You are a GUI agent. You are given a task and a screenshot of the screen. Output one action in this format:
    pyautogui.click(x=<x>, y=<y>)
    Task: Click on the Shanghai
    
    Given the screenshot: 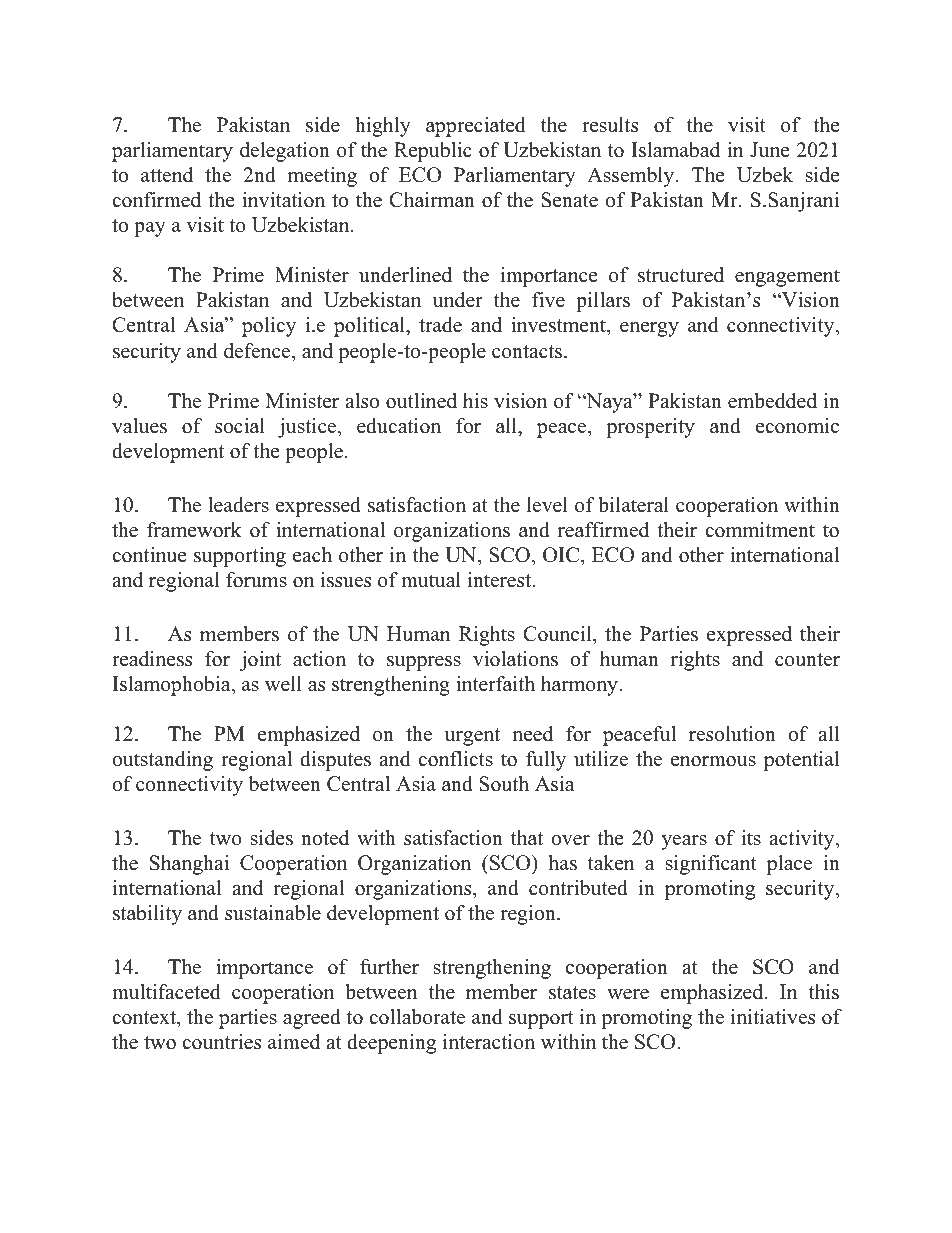 What is the action you would take?
    pyautogui.click(x=189, y=865)
